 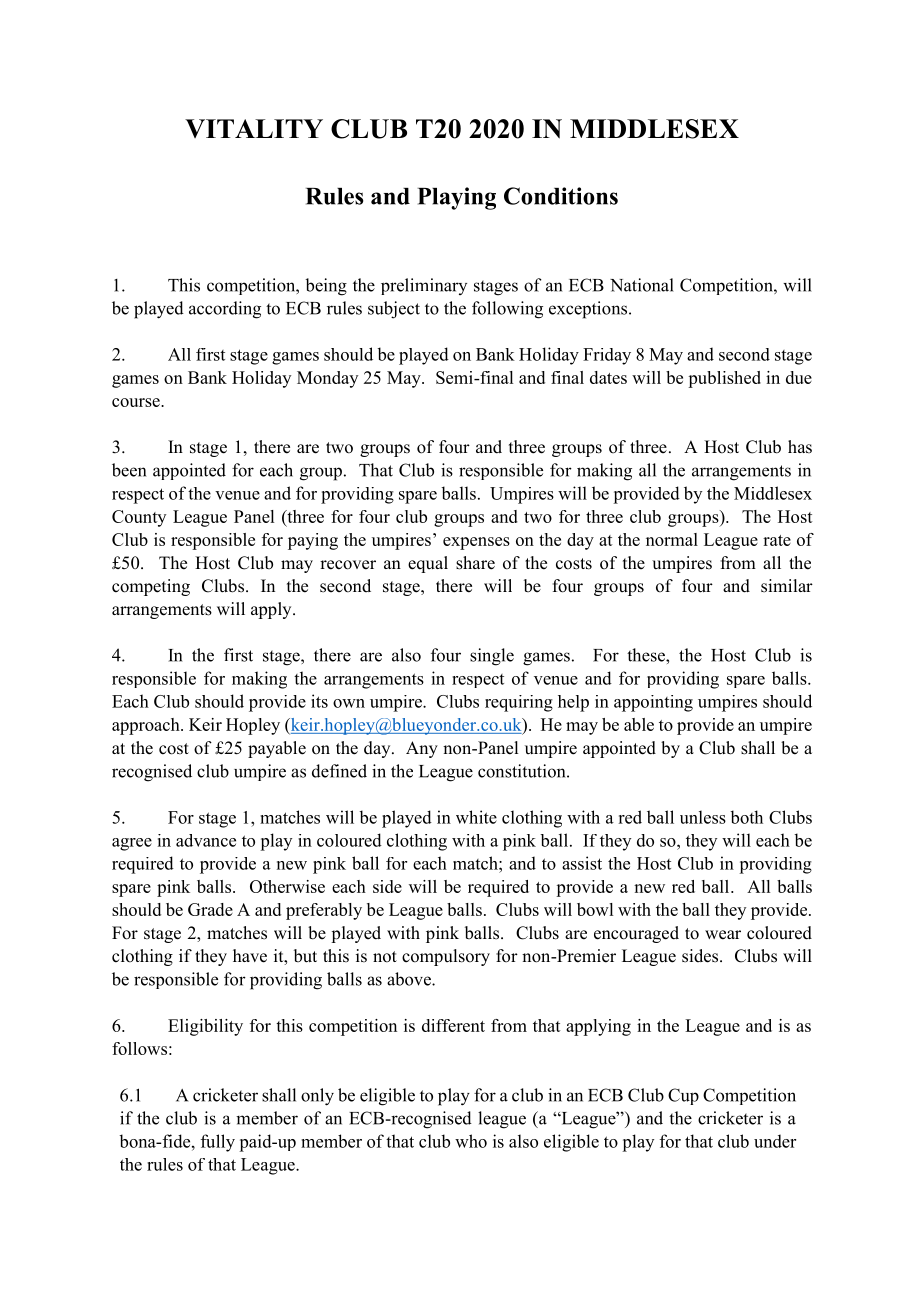 What do you see at coordinates (561, 196) in the screenshot?
I see `Conditions` at bounding box center [561, 196].
